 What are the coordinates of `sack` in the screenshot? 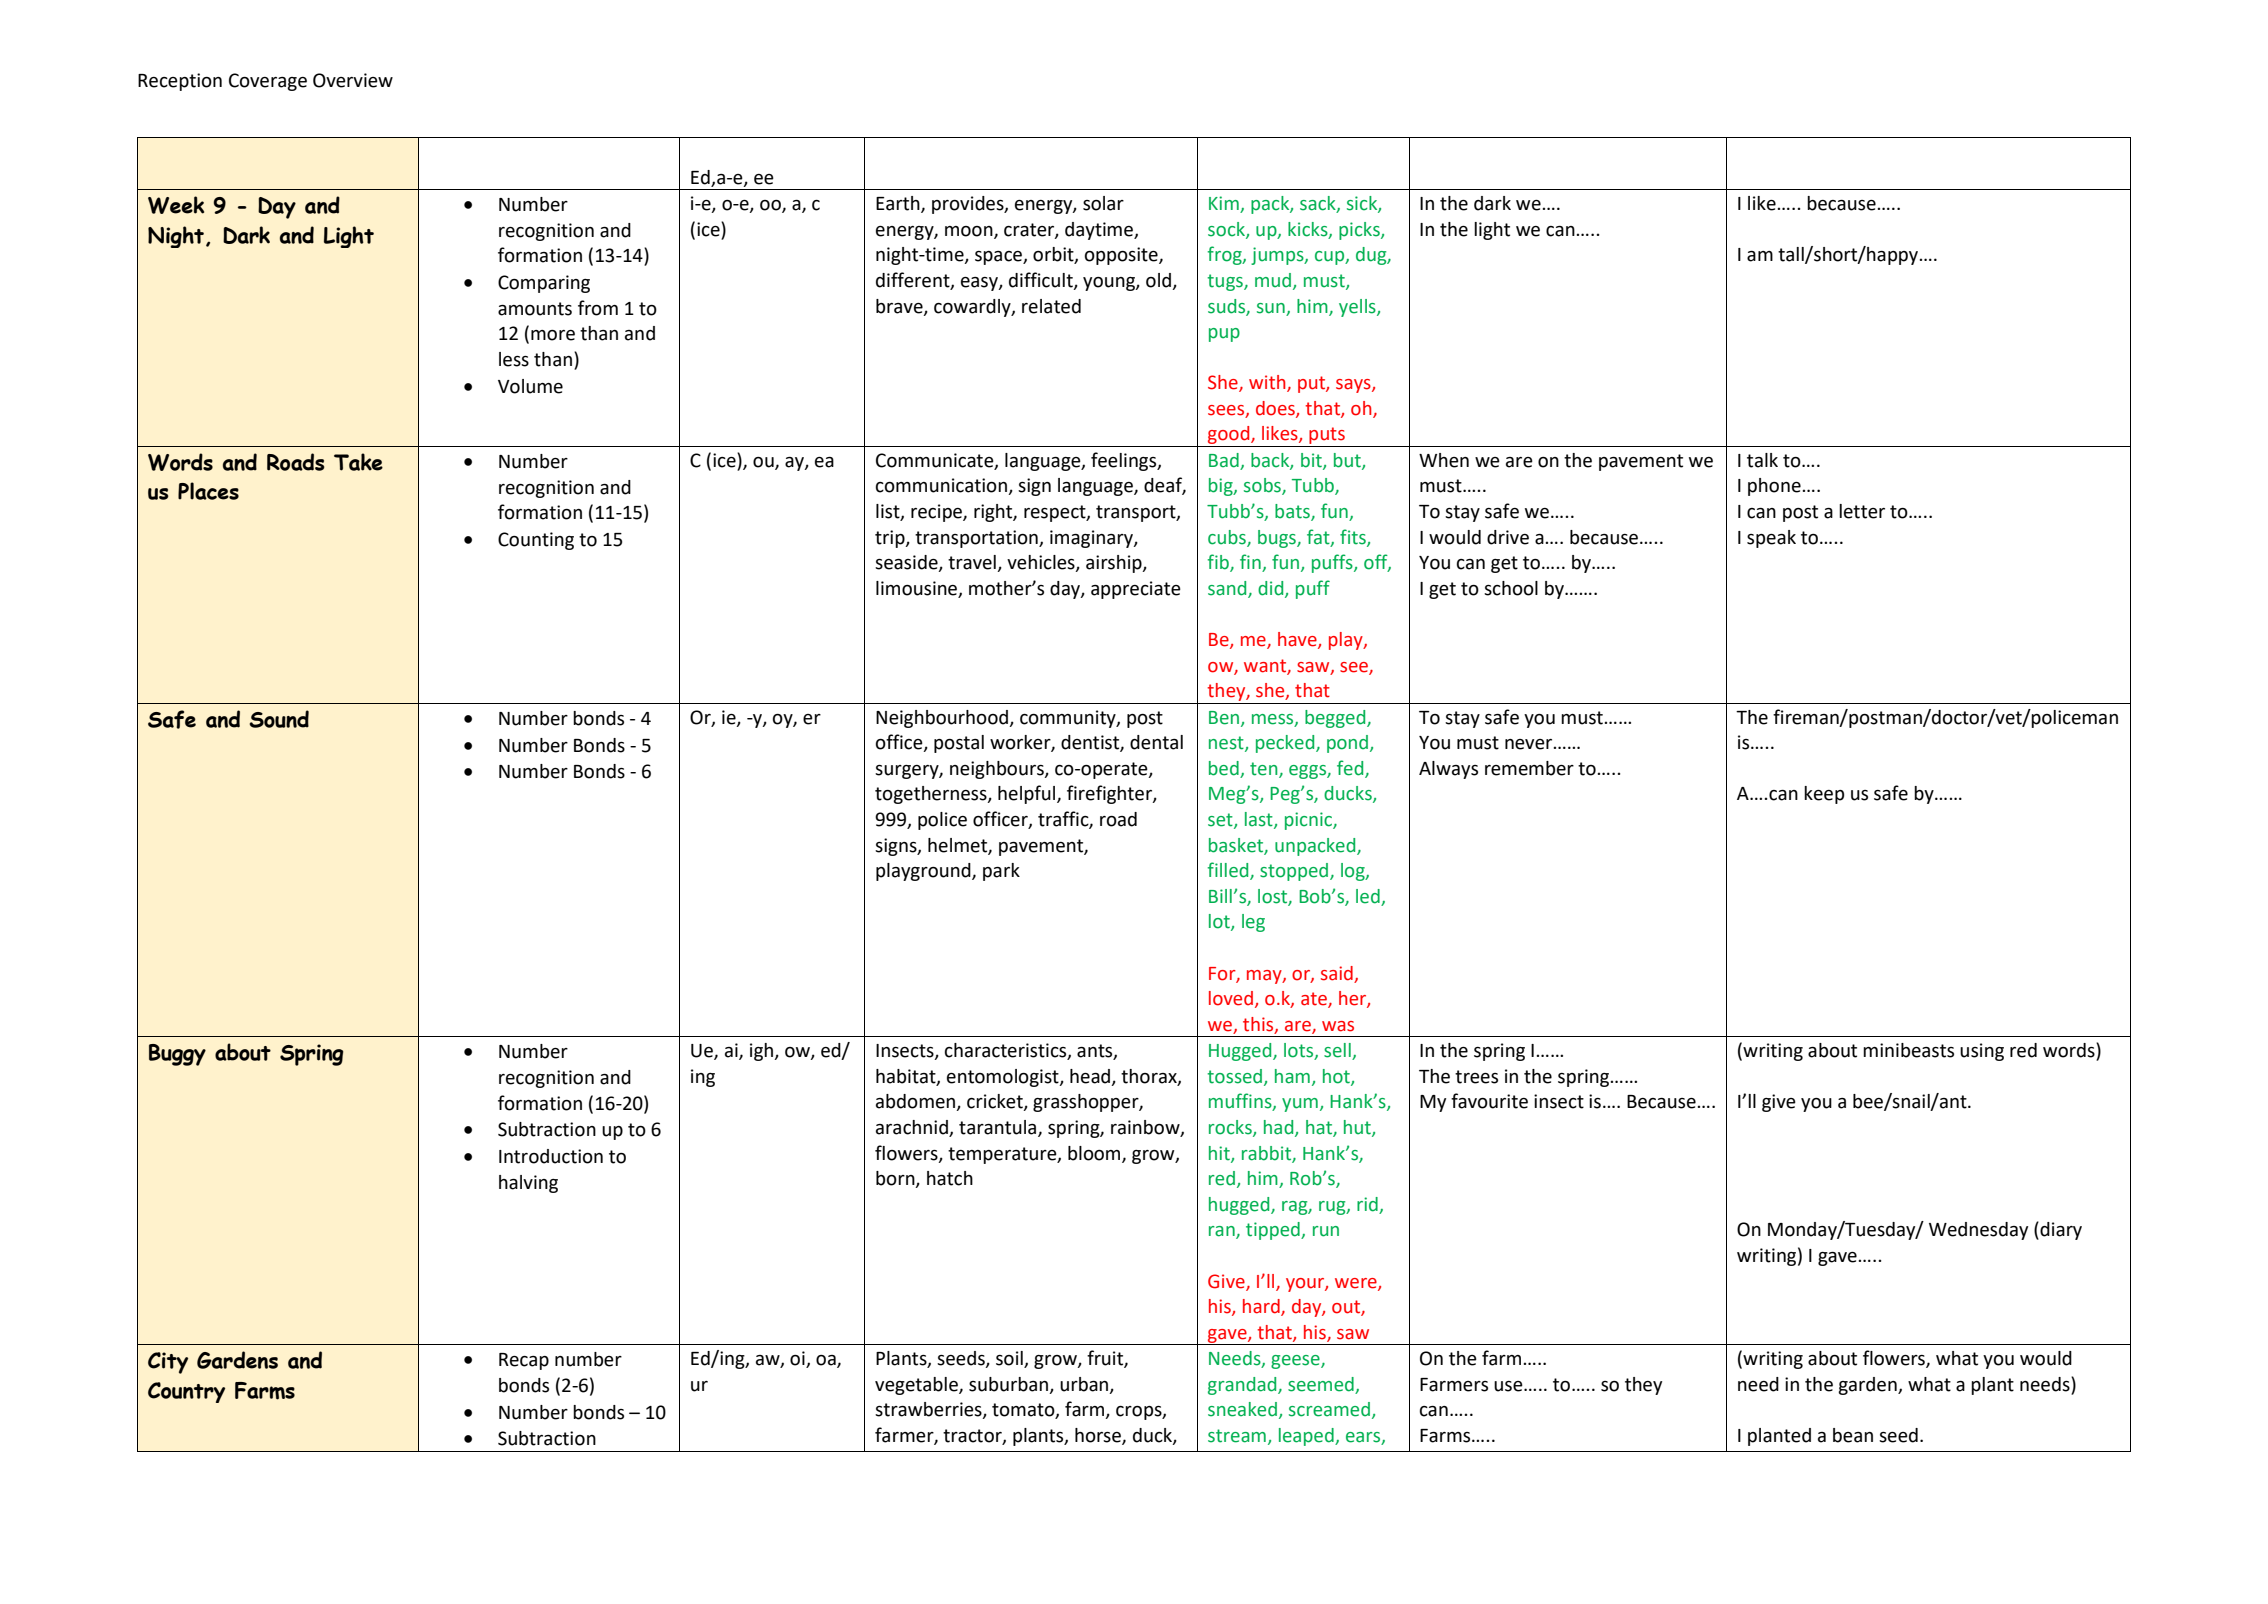 It's located at (1319, 204).
